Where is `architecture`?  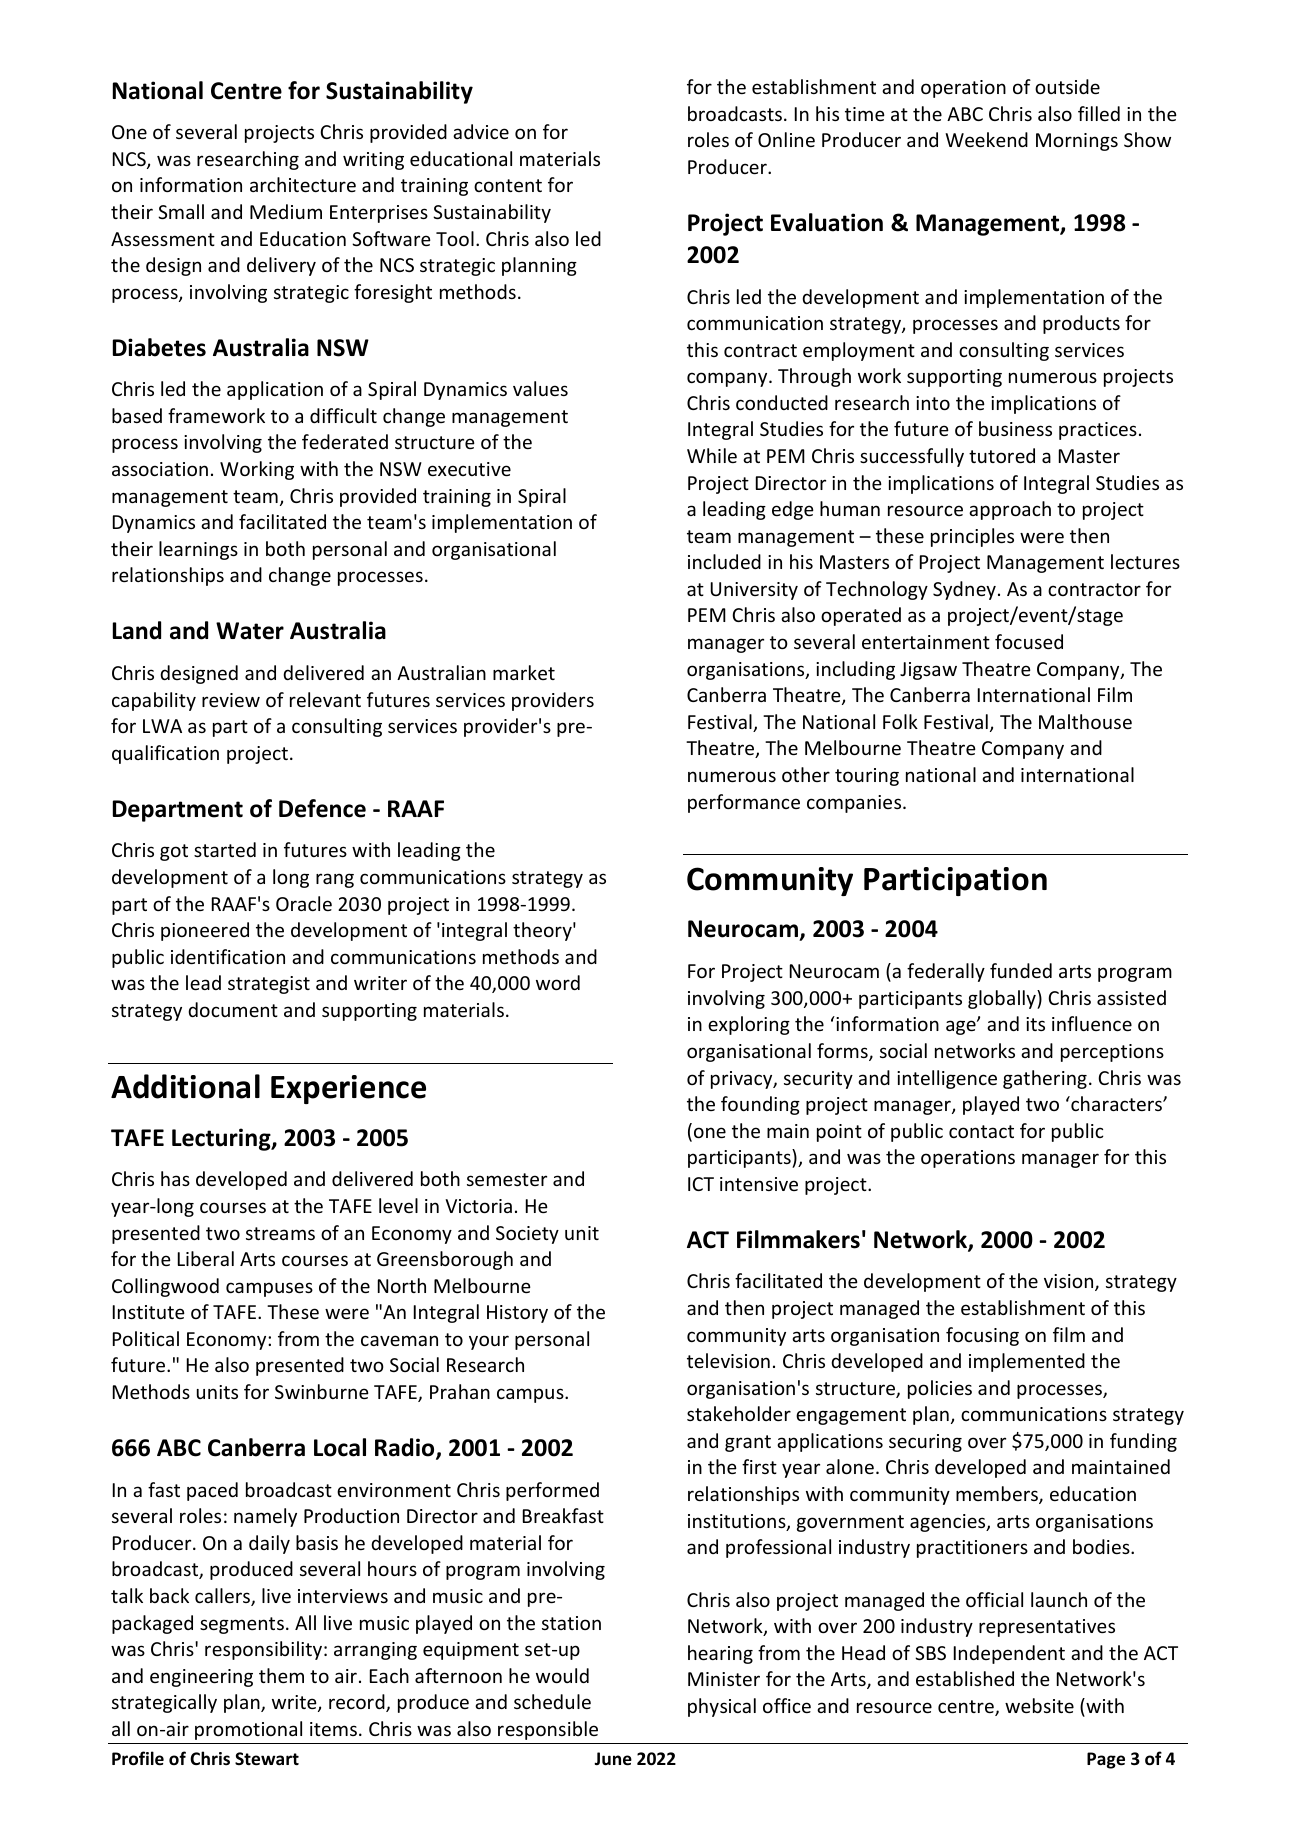 architecture is located at coordinates (303, 184).
